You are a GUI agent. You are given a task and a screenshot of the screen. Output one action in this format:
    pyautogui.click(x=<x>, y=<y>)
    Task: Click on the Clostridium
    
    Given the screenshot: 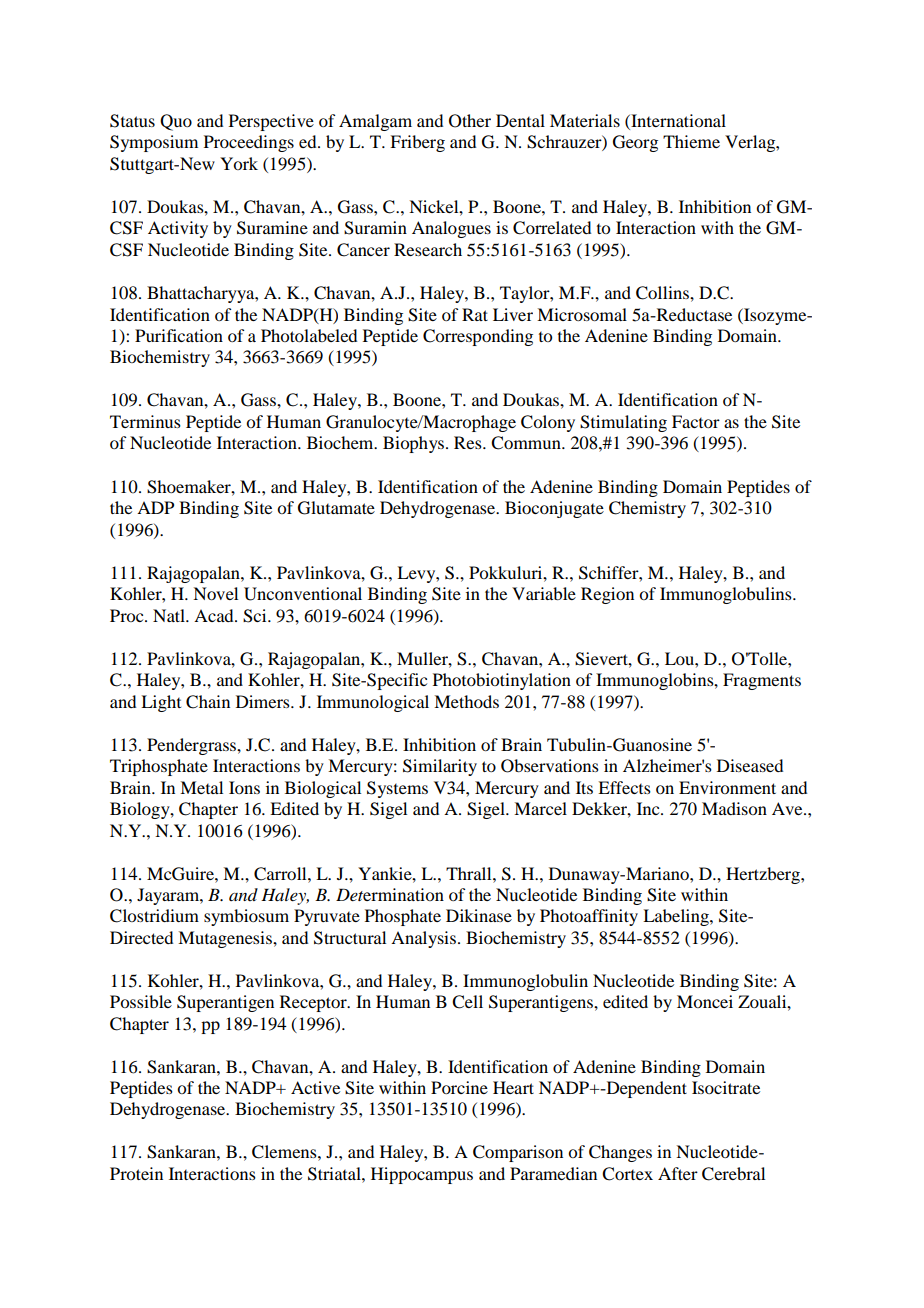 What is the action you would take?
    pyautogui.click(x=154, y=916)
